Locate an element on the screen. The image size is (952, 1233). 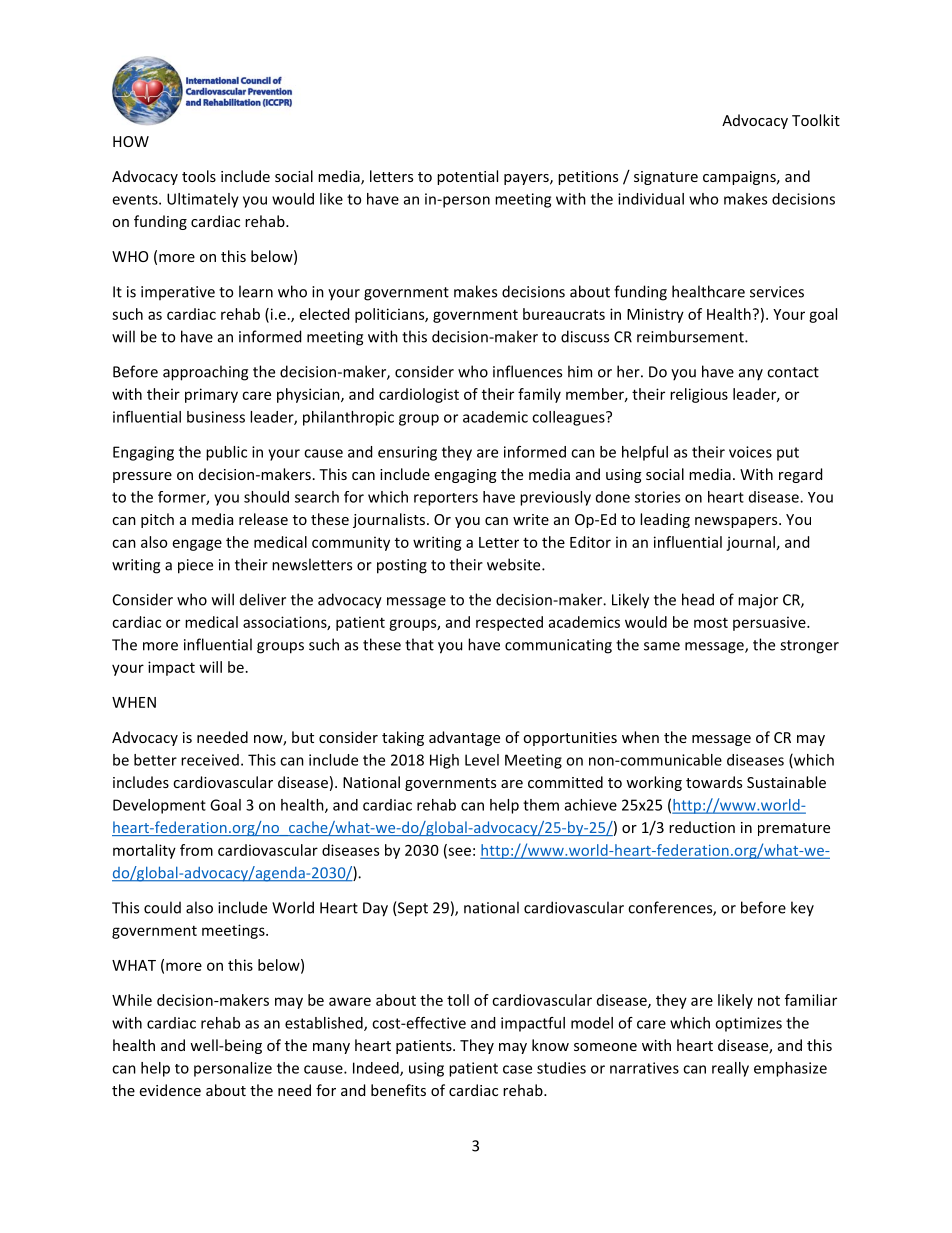
approaching is located at coordinates (205, 373).
